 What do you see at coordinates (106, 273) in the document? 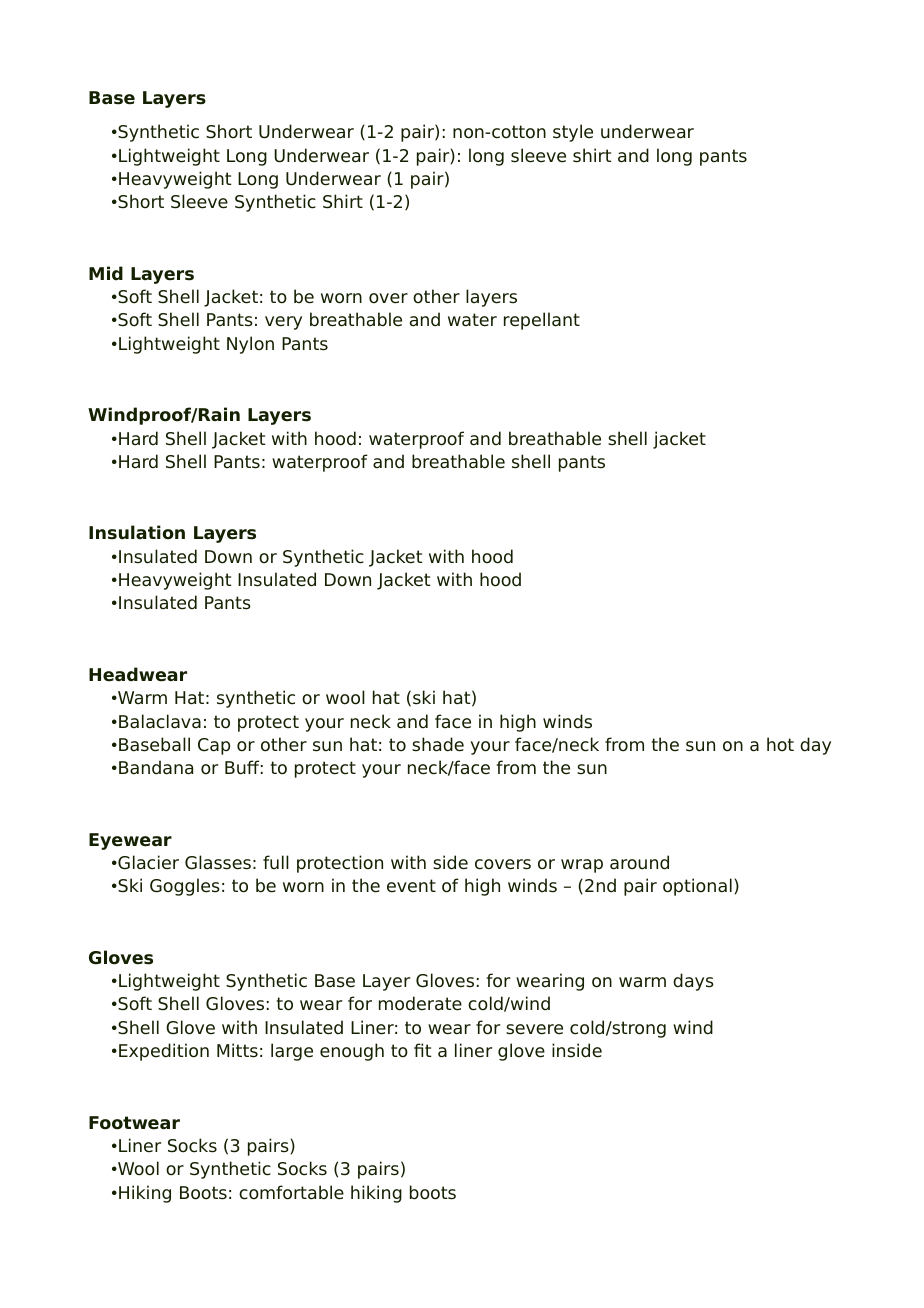
I see `Mid` at bounding box center [106, 273].
